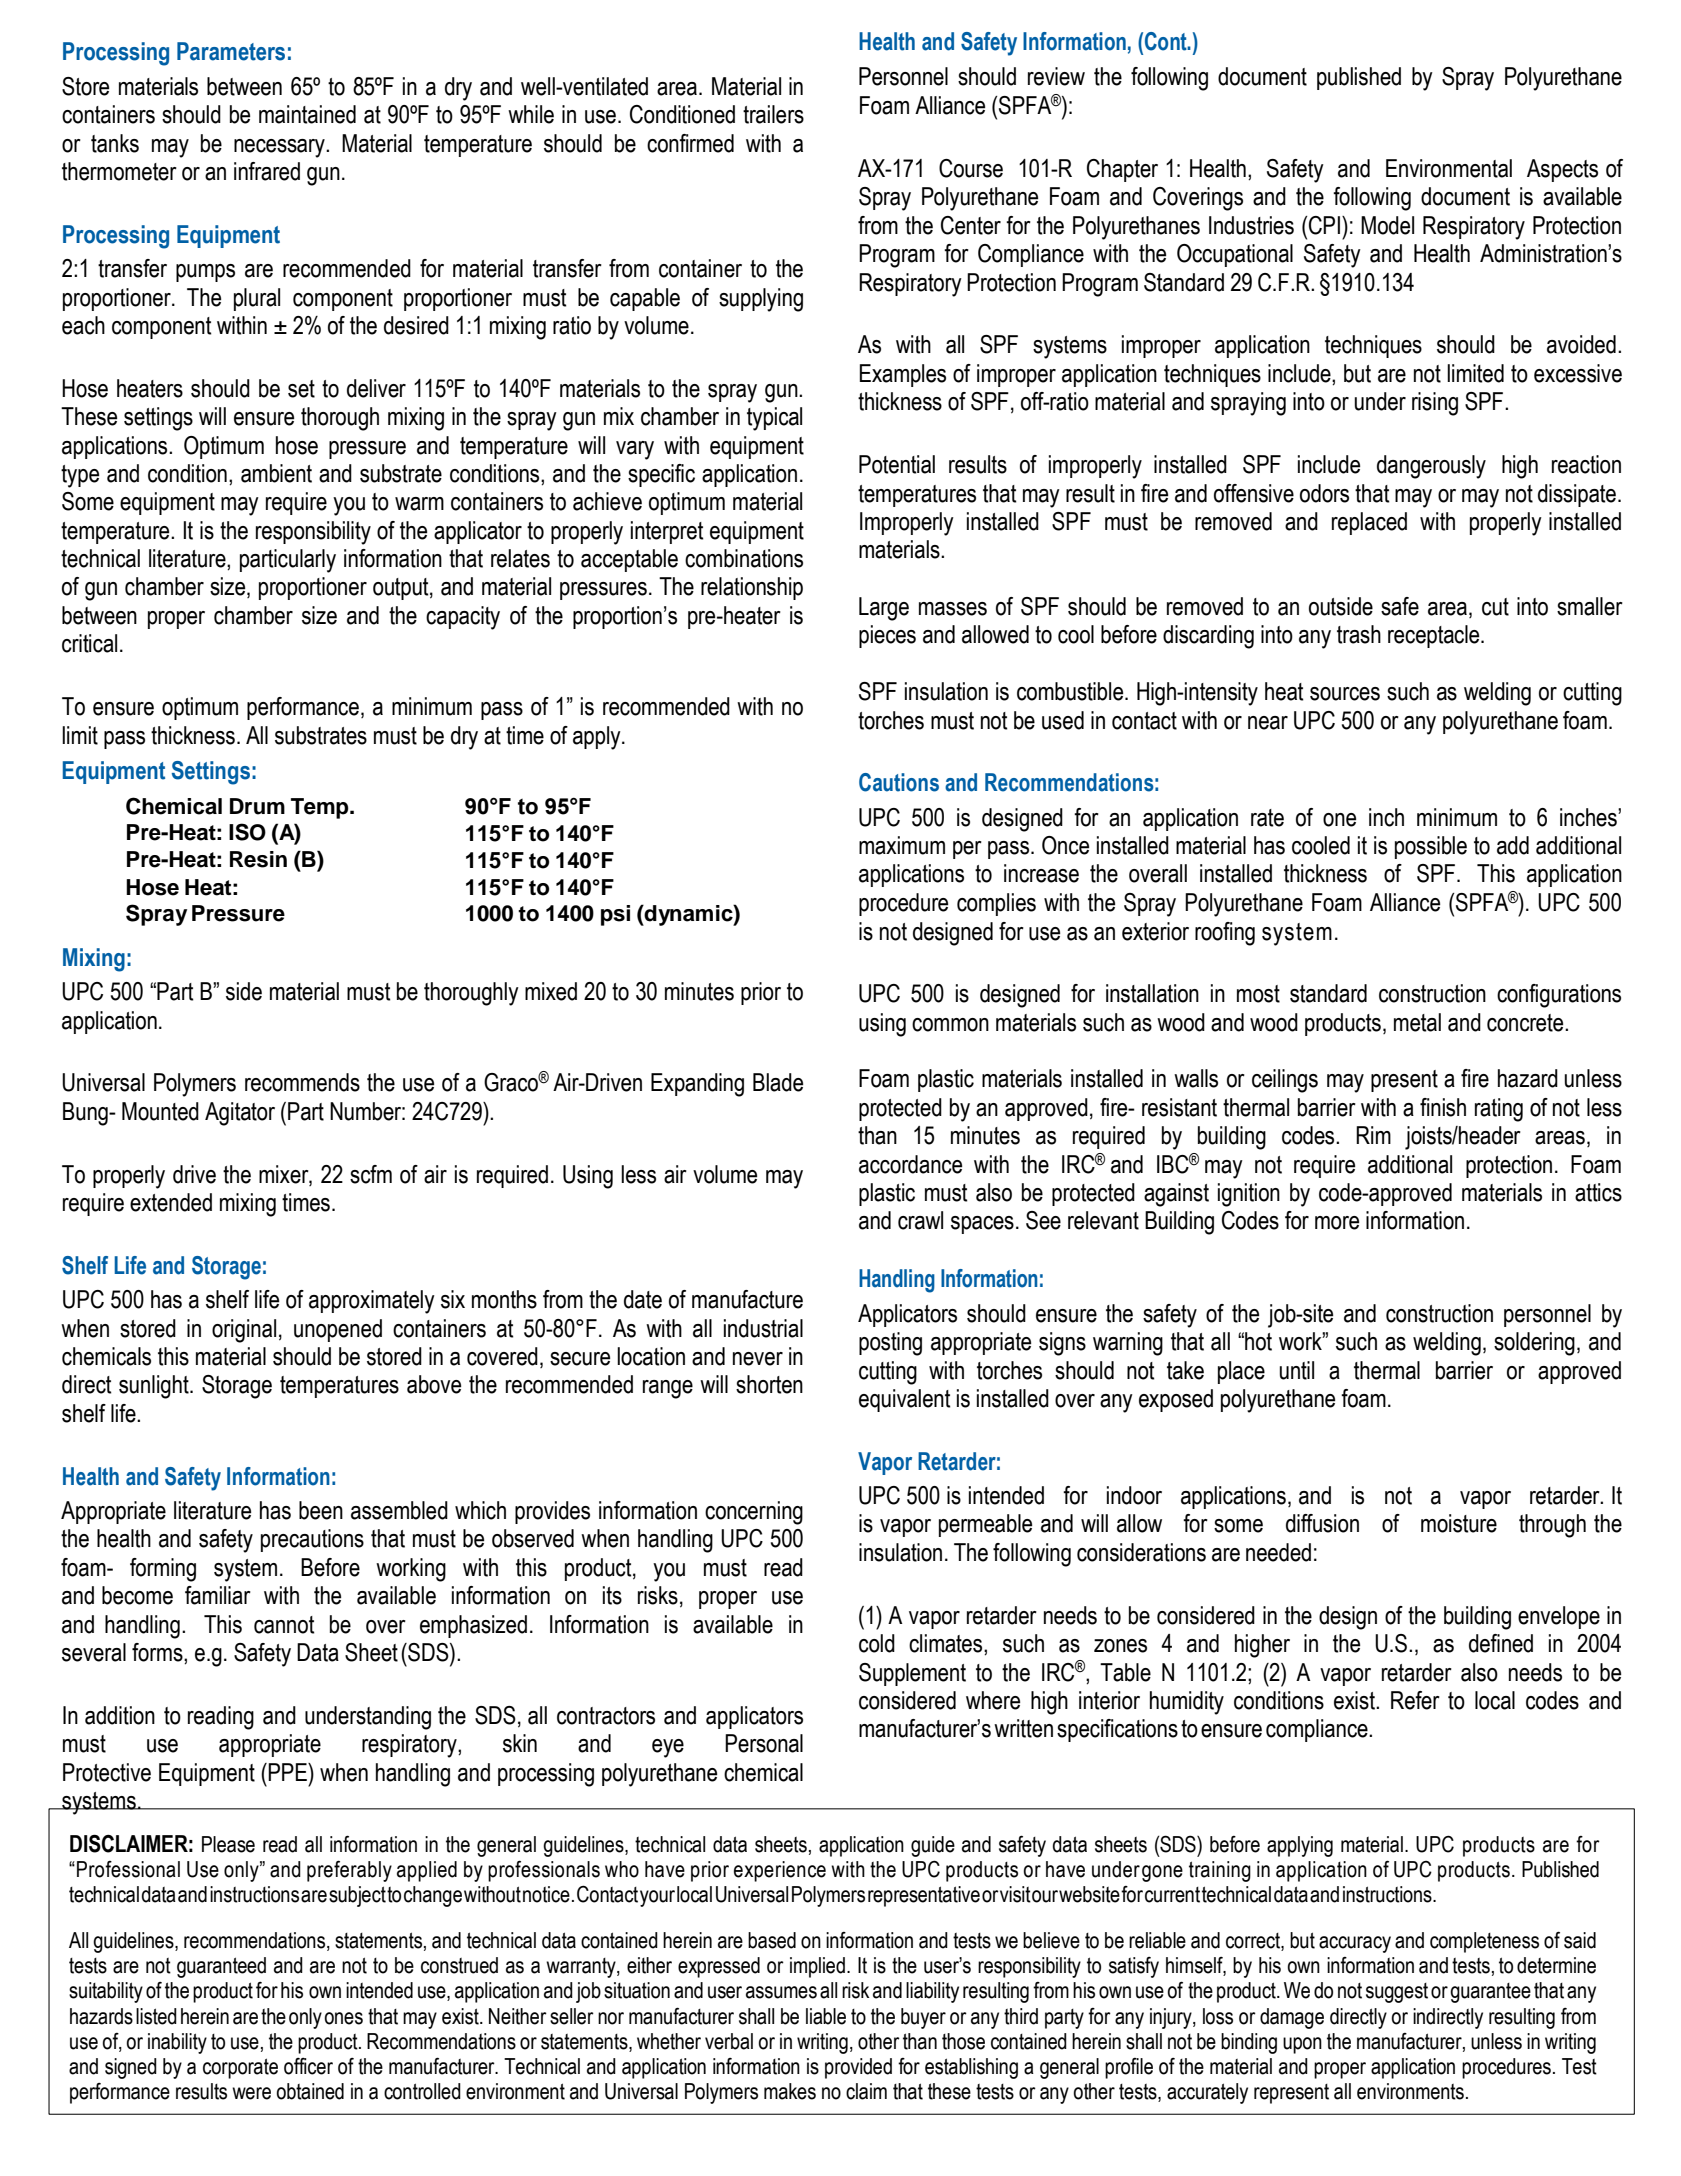  I want to click on officer, so click(308, 2066).
